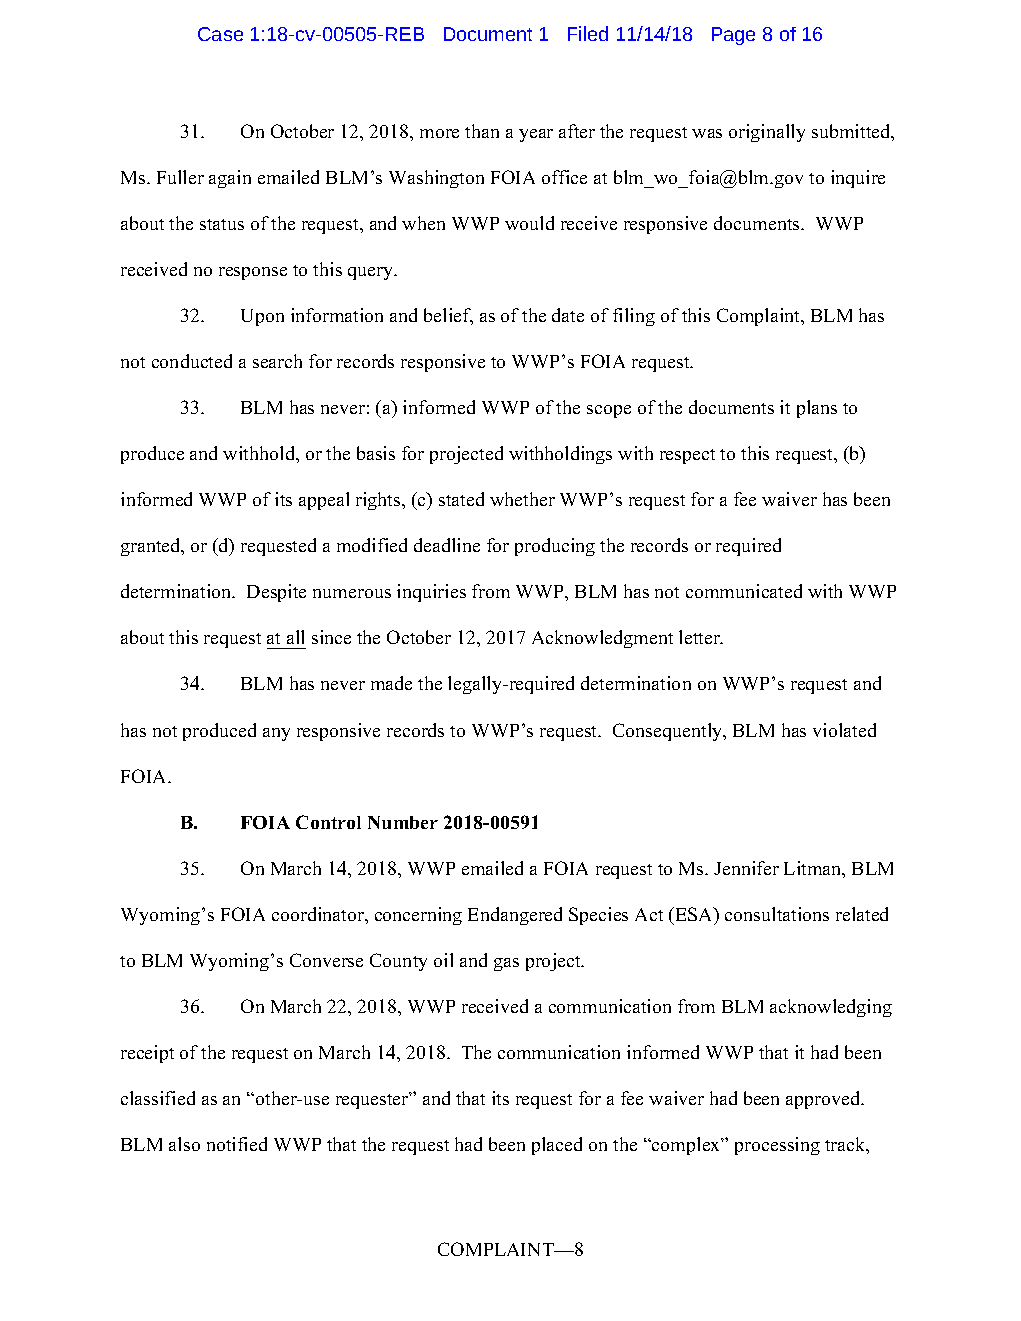  What do you see at coordinates (220, 34) in the screenshot?
I see `Case` at bounding box center [220, 34].
